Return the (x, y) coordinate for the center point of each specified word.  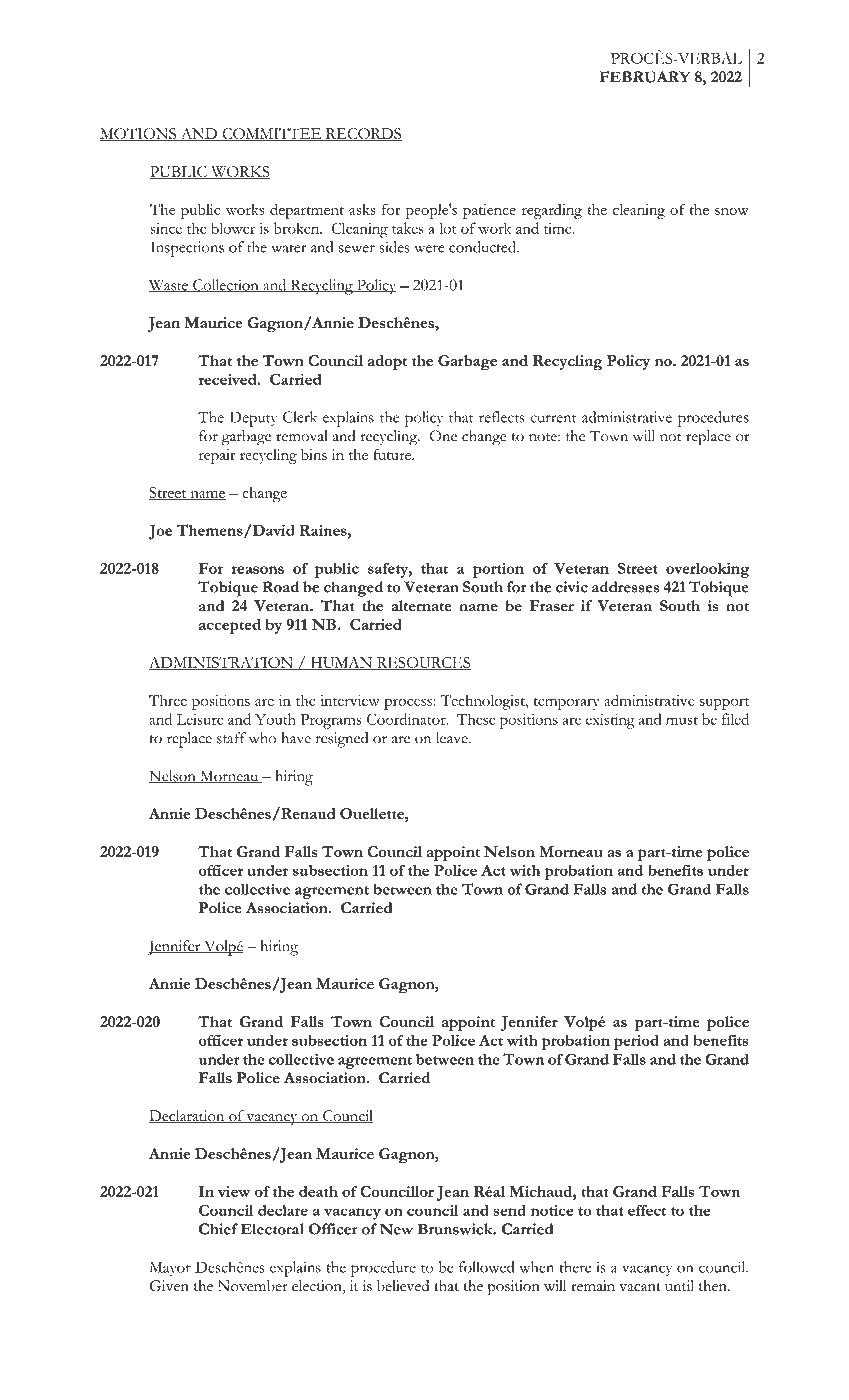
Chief (218, 1229)
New (396, 1229)
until (679, 1286)
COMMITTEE (272, 134)
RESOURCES (423, 663)
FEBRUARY (644, 77)
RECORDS (362, 134)
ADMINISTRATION (222, 663)
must (682, 720)
